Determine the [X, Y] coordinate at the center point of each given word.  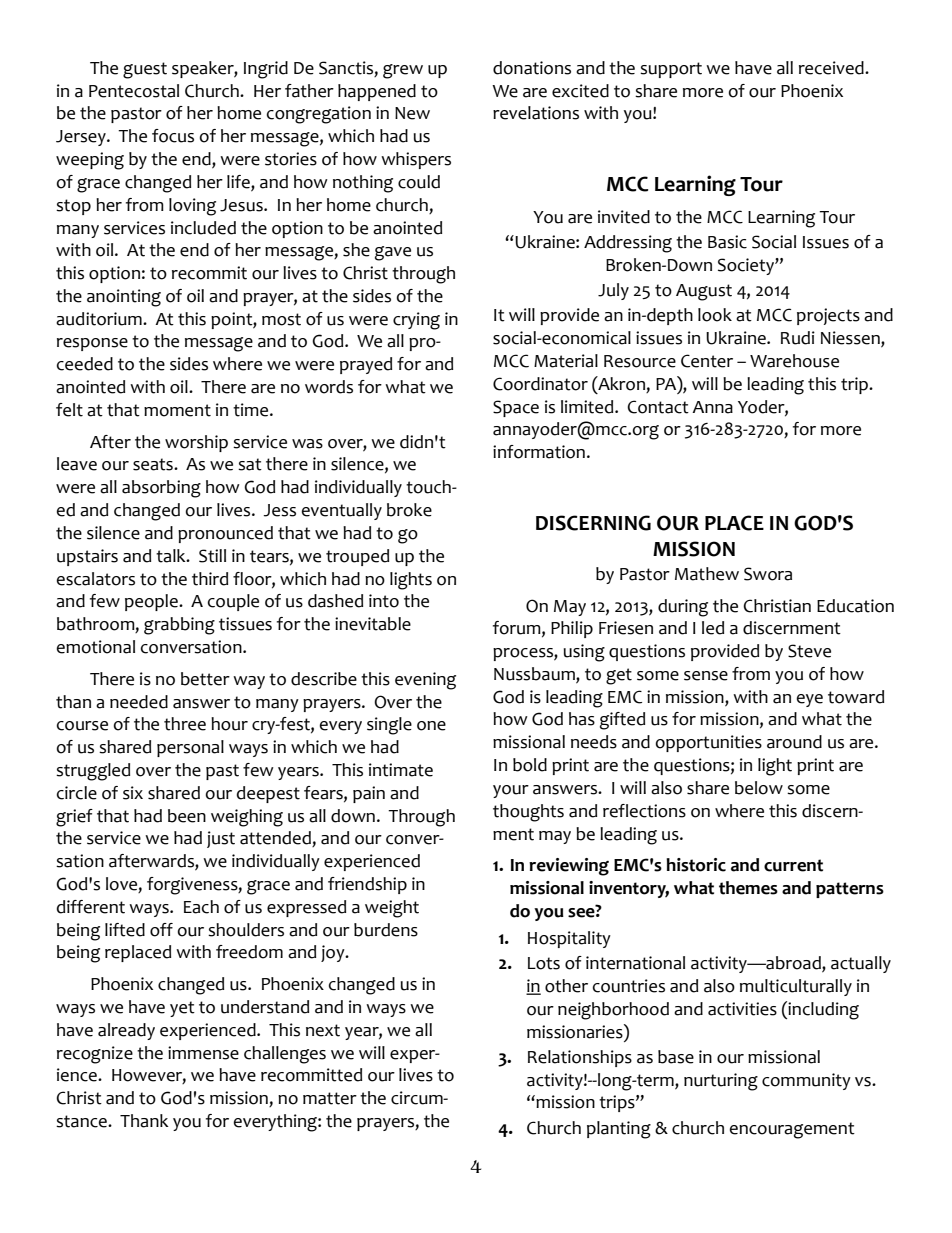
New [412, 113]
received [832, 68]
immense [203, 1053]
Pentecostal [134, 91]
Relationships [580, 1058]
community [806, 1081]
